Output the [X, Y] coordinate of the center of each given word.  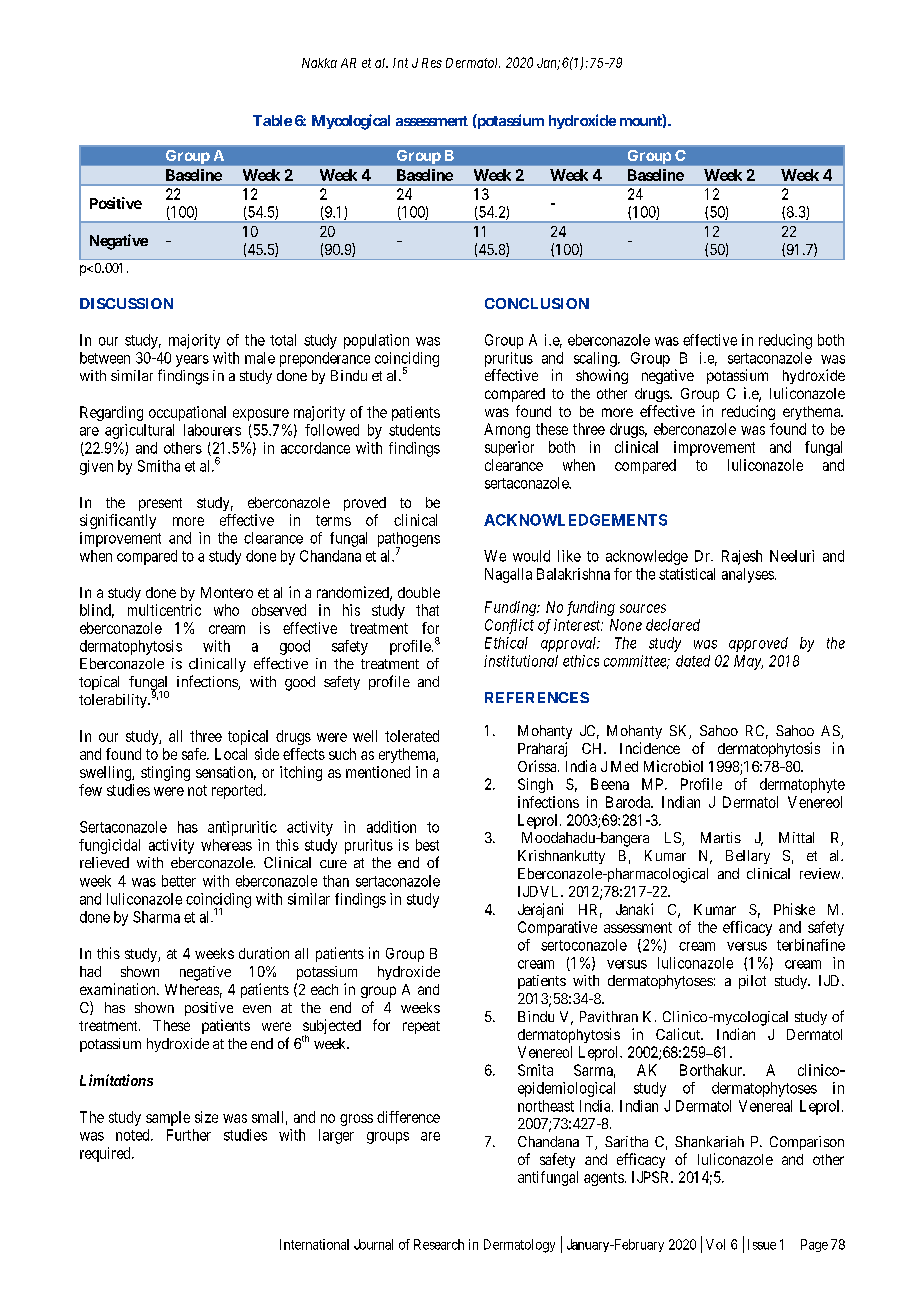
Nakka [319, 63]
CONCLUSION [537, 303]
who [226, 610]
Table [272, 120]
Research [439, 1244]
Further [189, 1135]
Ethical [506, 643]
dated [693, 661]
